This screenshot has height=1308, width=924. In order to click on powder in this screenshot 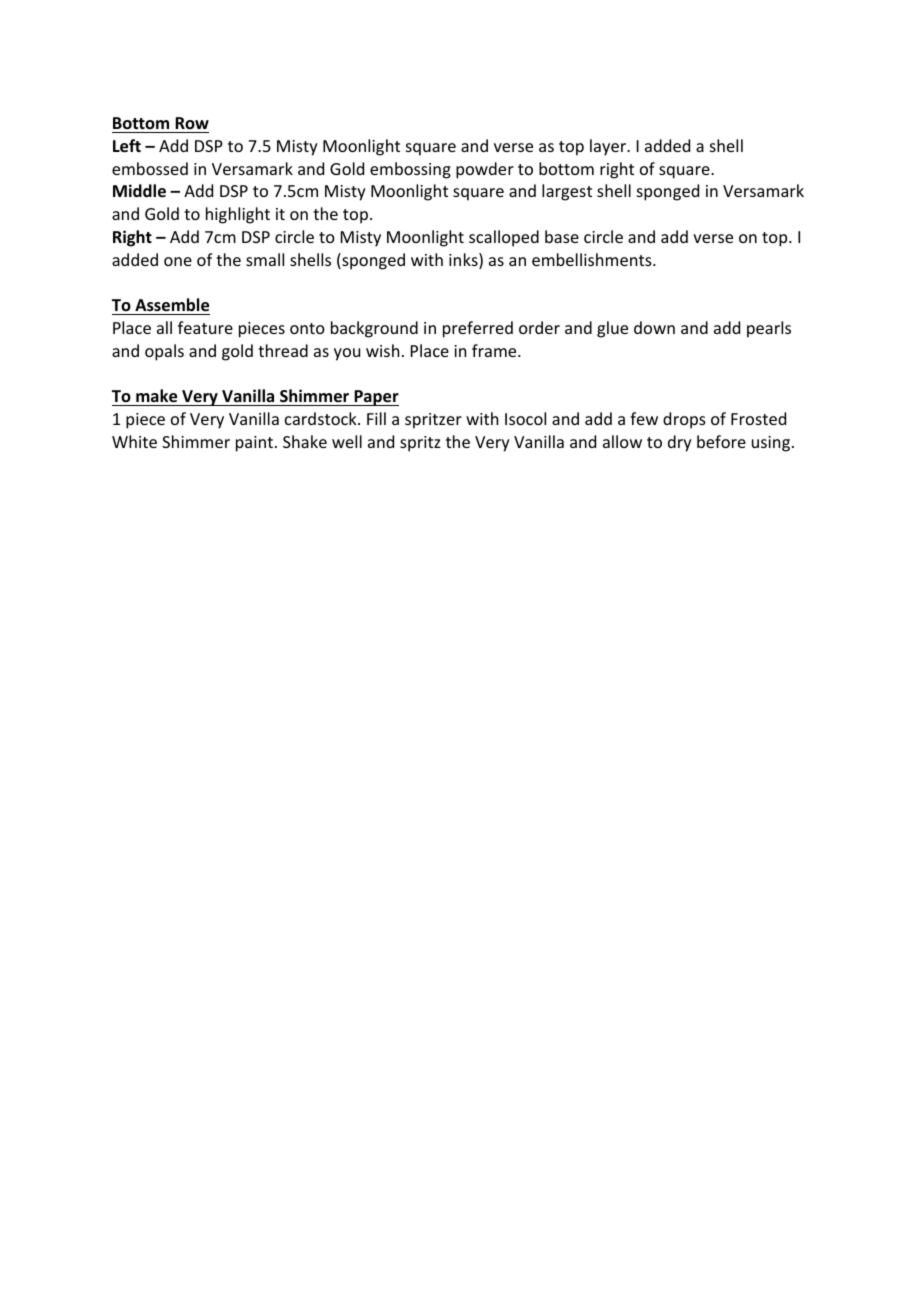, I will do `click(485, 170)`.
